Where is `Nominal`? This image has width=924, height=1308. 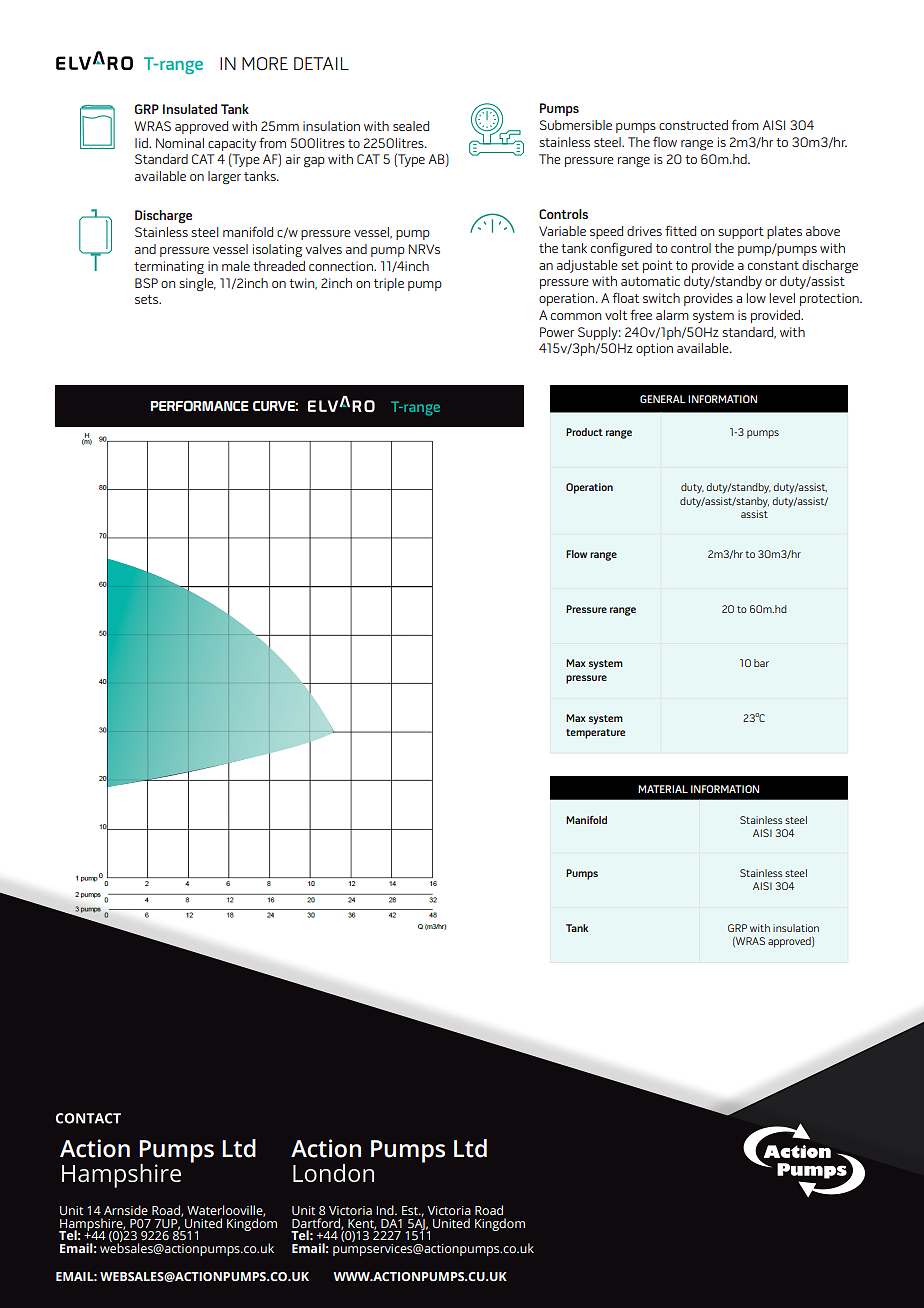
Nominal is located at coordinates (180, 143).
